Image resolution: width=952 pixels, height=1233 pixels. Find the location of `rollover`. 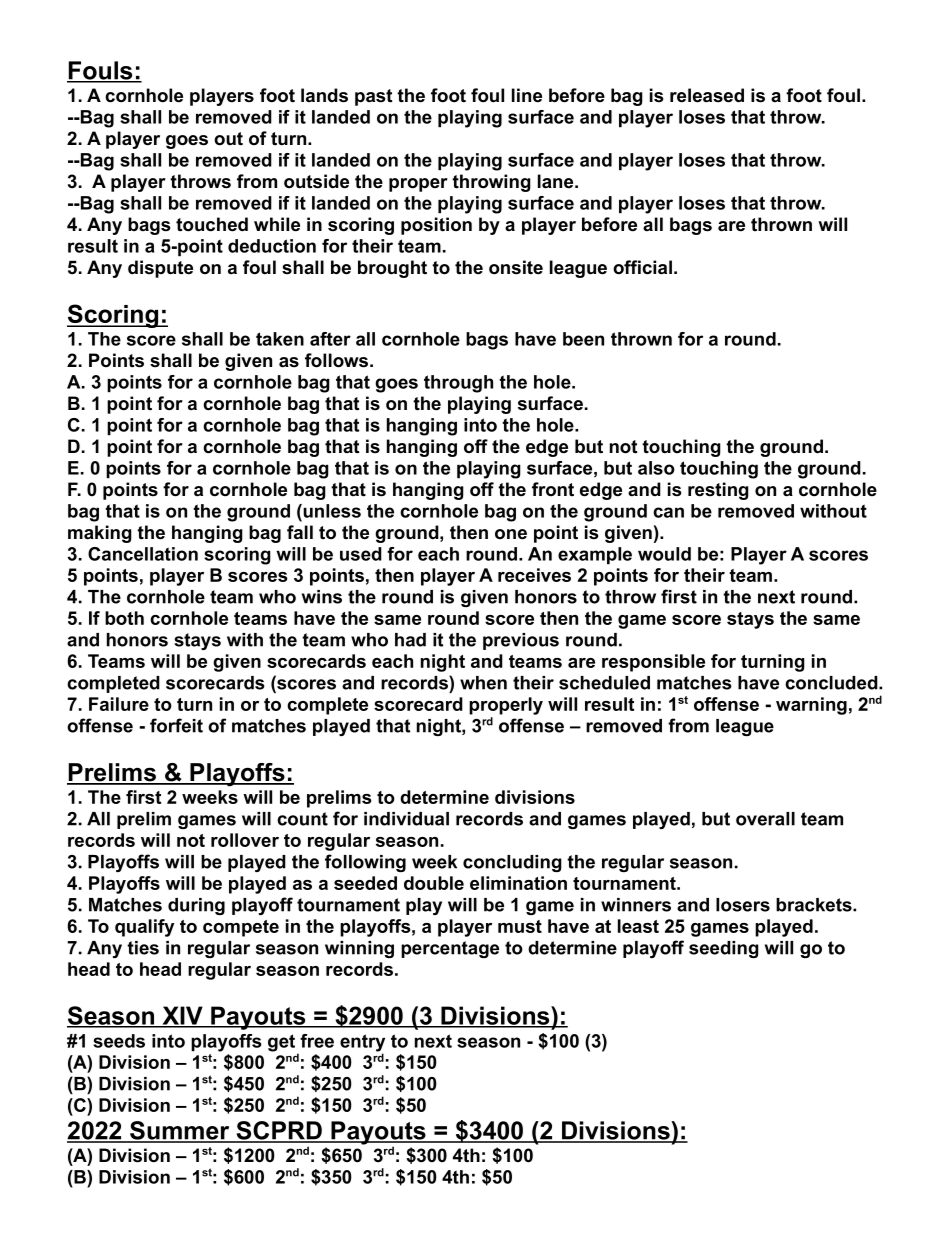

rollover is located at coordinates (245, 840).
